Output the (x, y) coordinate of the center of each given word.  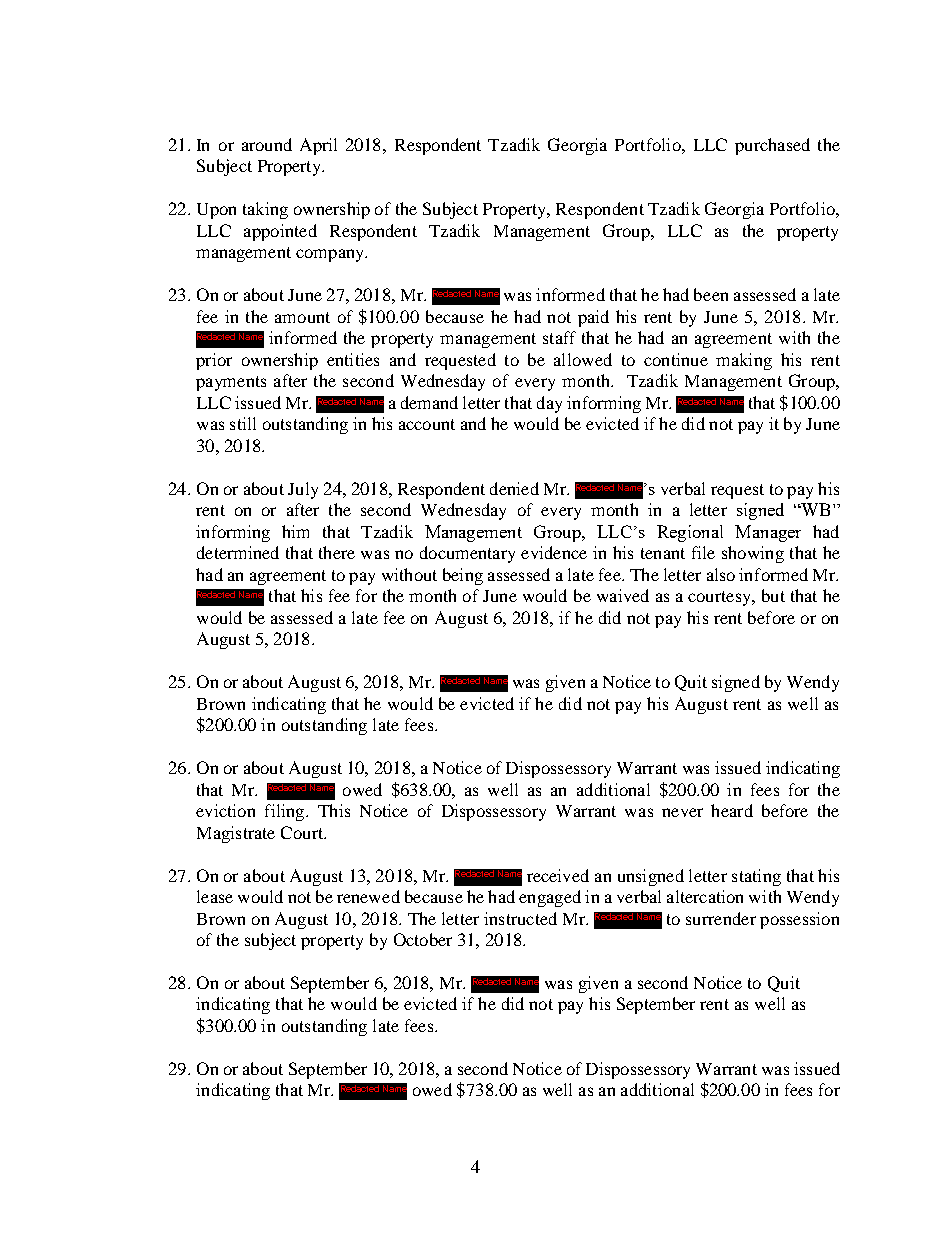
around (267, 144)
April (318, 146)
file (703, 552)
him (295, 531)
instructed (520, 918)
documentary (467, 554)
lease (215, 896)
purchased (772, 146)
